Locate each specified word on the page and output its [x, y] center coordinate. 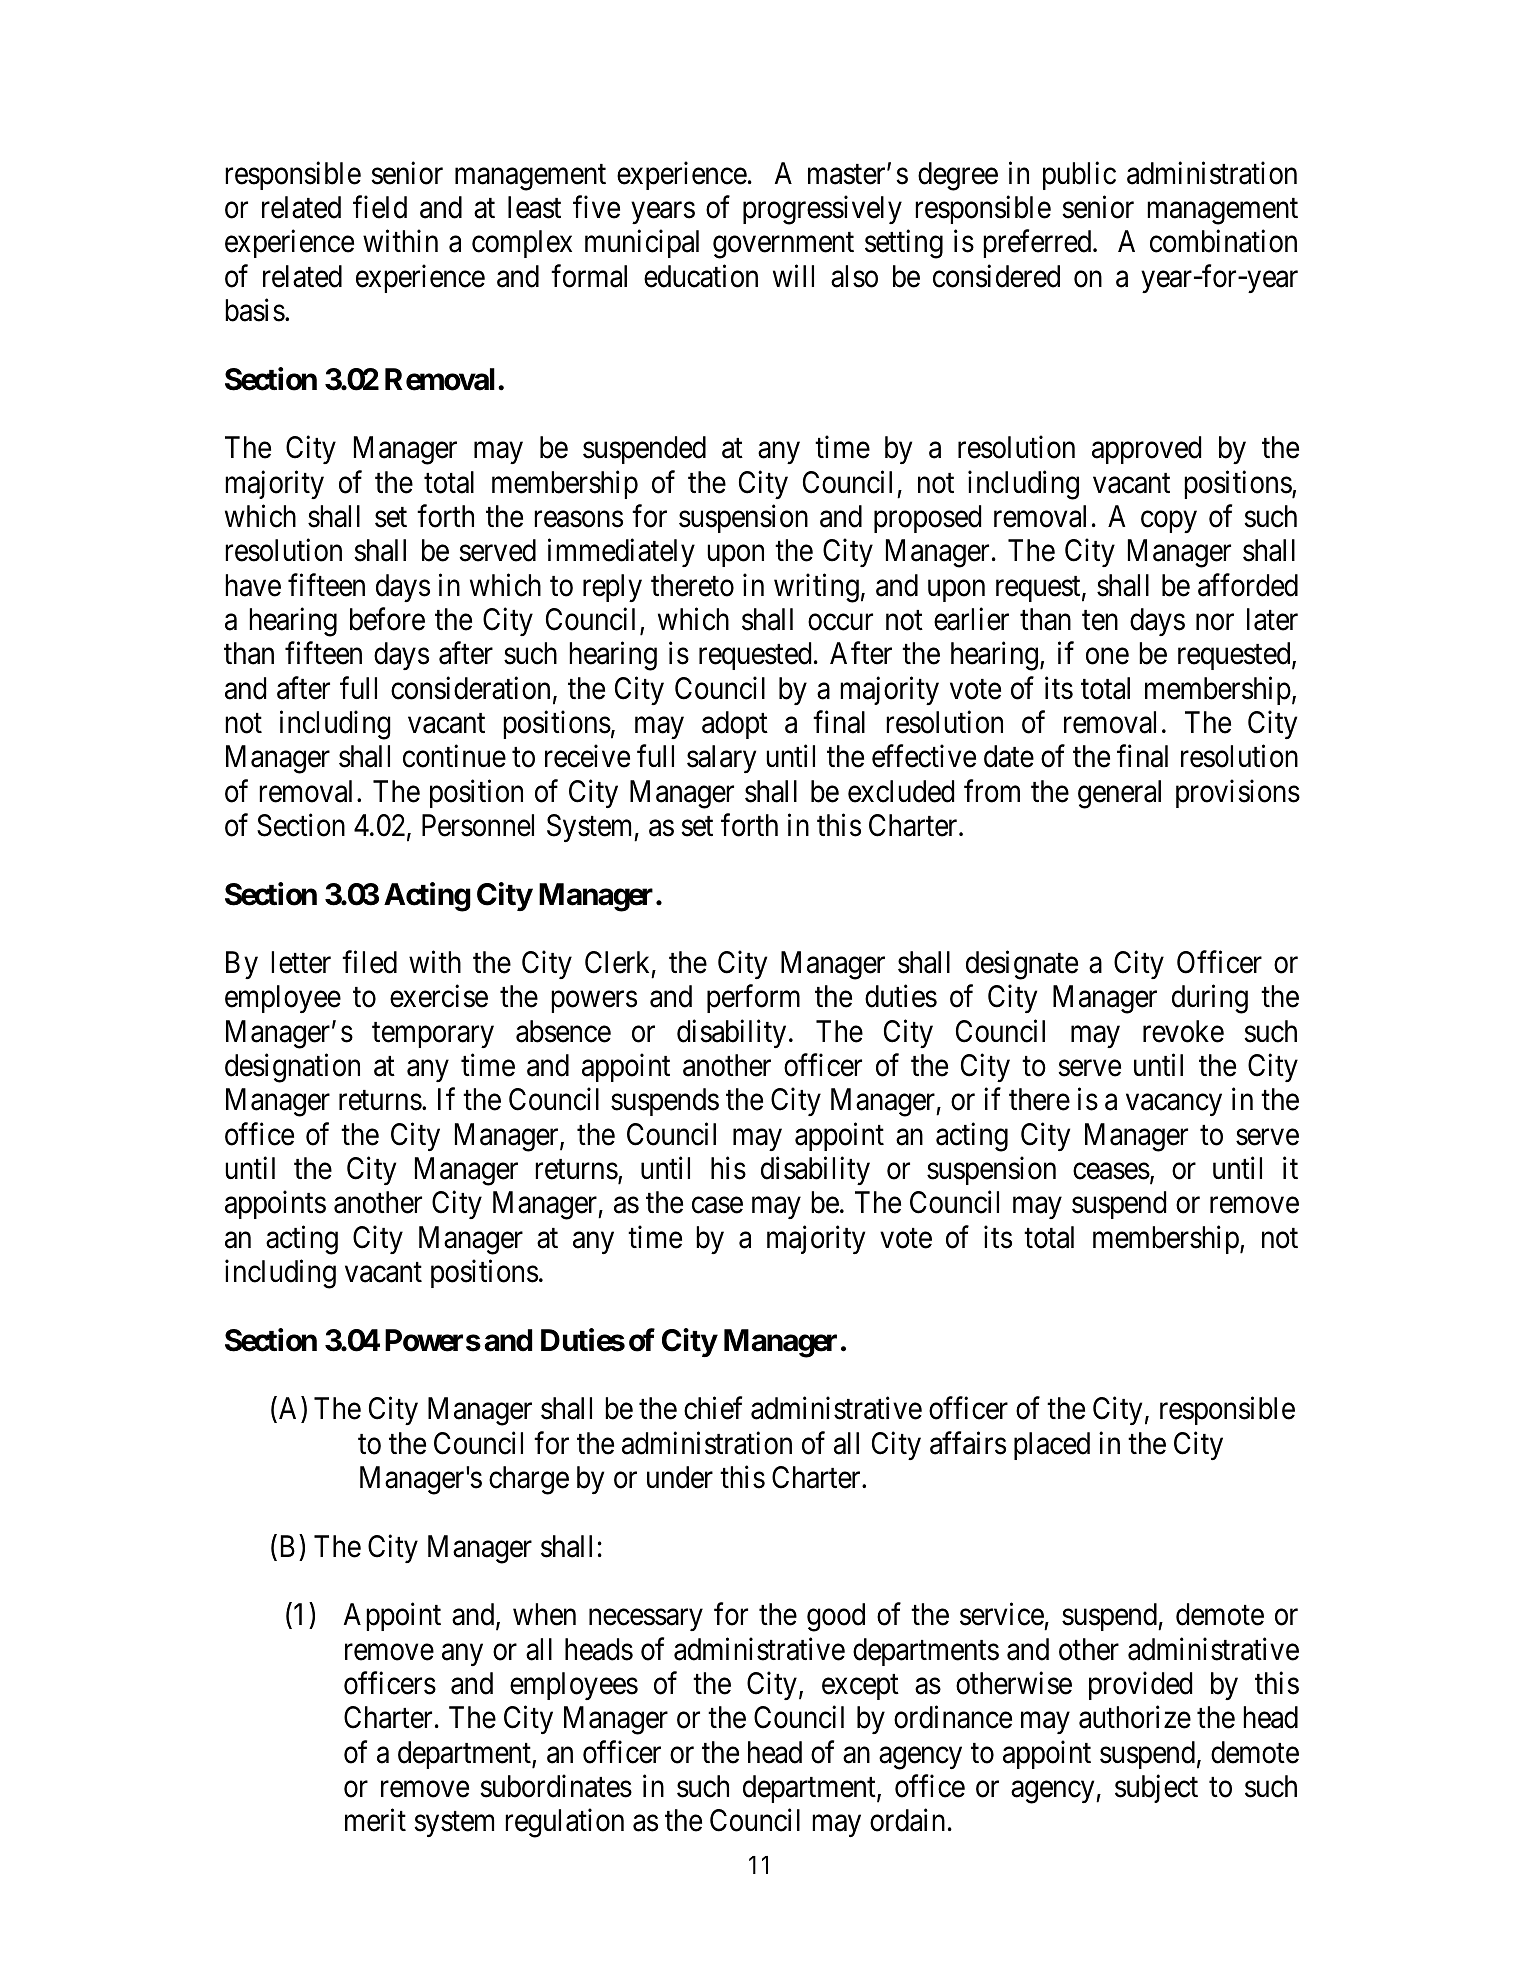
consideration [470, 688]
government [783, 246]
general [1119, 794]
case [717, 1206]
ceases [1111, 1171]
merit [375, 1820]
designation [292, 1068]
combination [1223, 241]
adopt [735, 725]
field [380, 207]
